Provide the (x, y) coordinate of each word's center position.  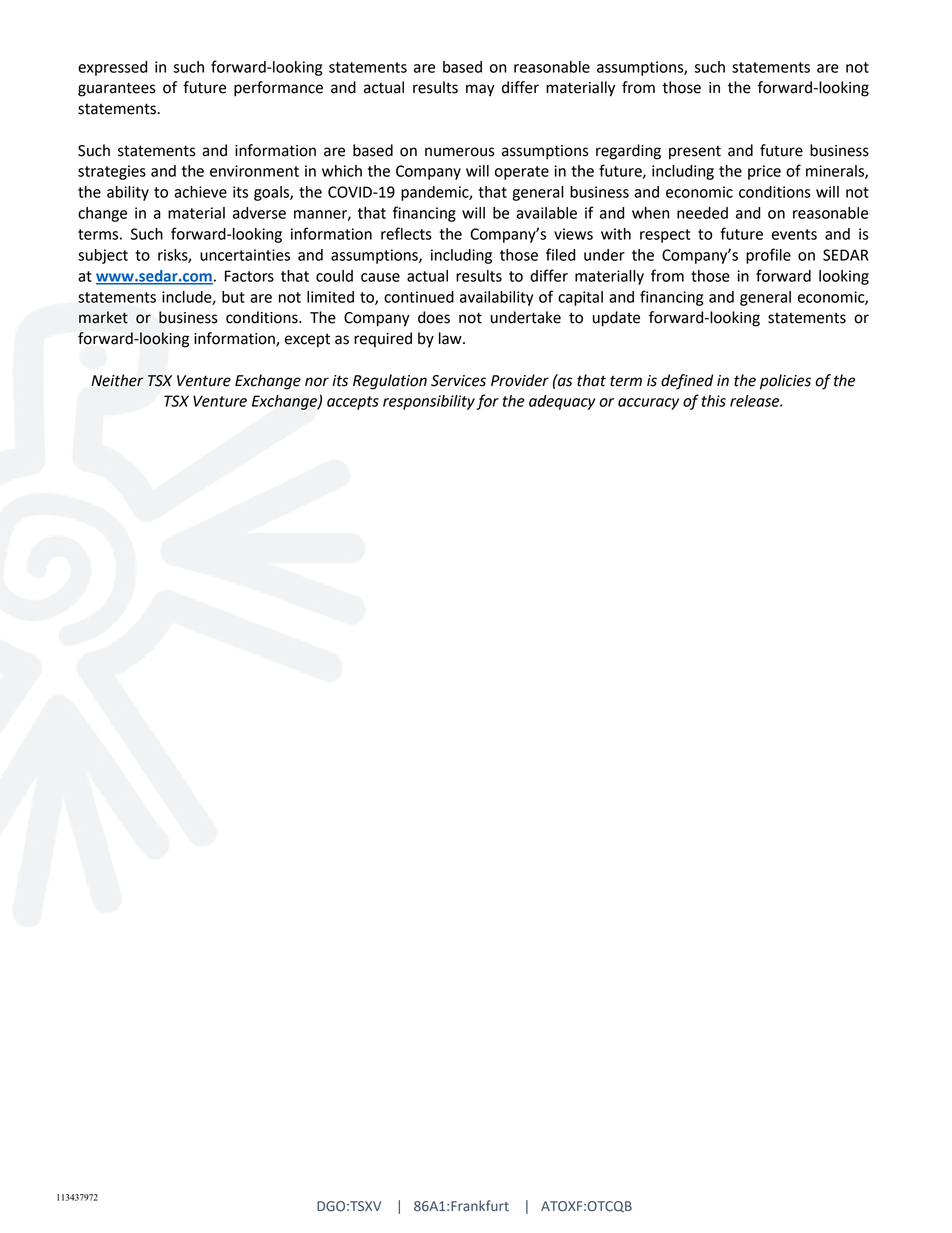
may (480, 90)
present (695, 152)
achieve (200, 192)
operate (522, 173)
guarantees (117, 89)
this (714, 401)
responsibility (429, 402)
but (233, 297)
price (764, 172)
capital (580, 298)
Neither (117, 380)
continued (419, 297)
